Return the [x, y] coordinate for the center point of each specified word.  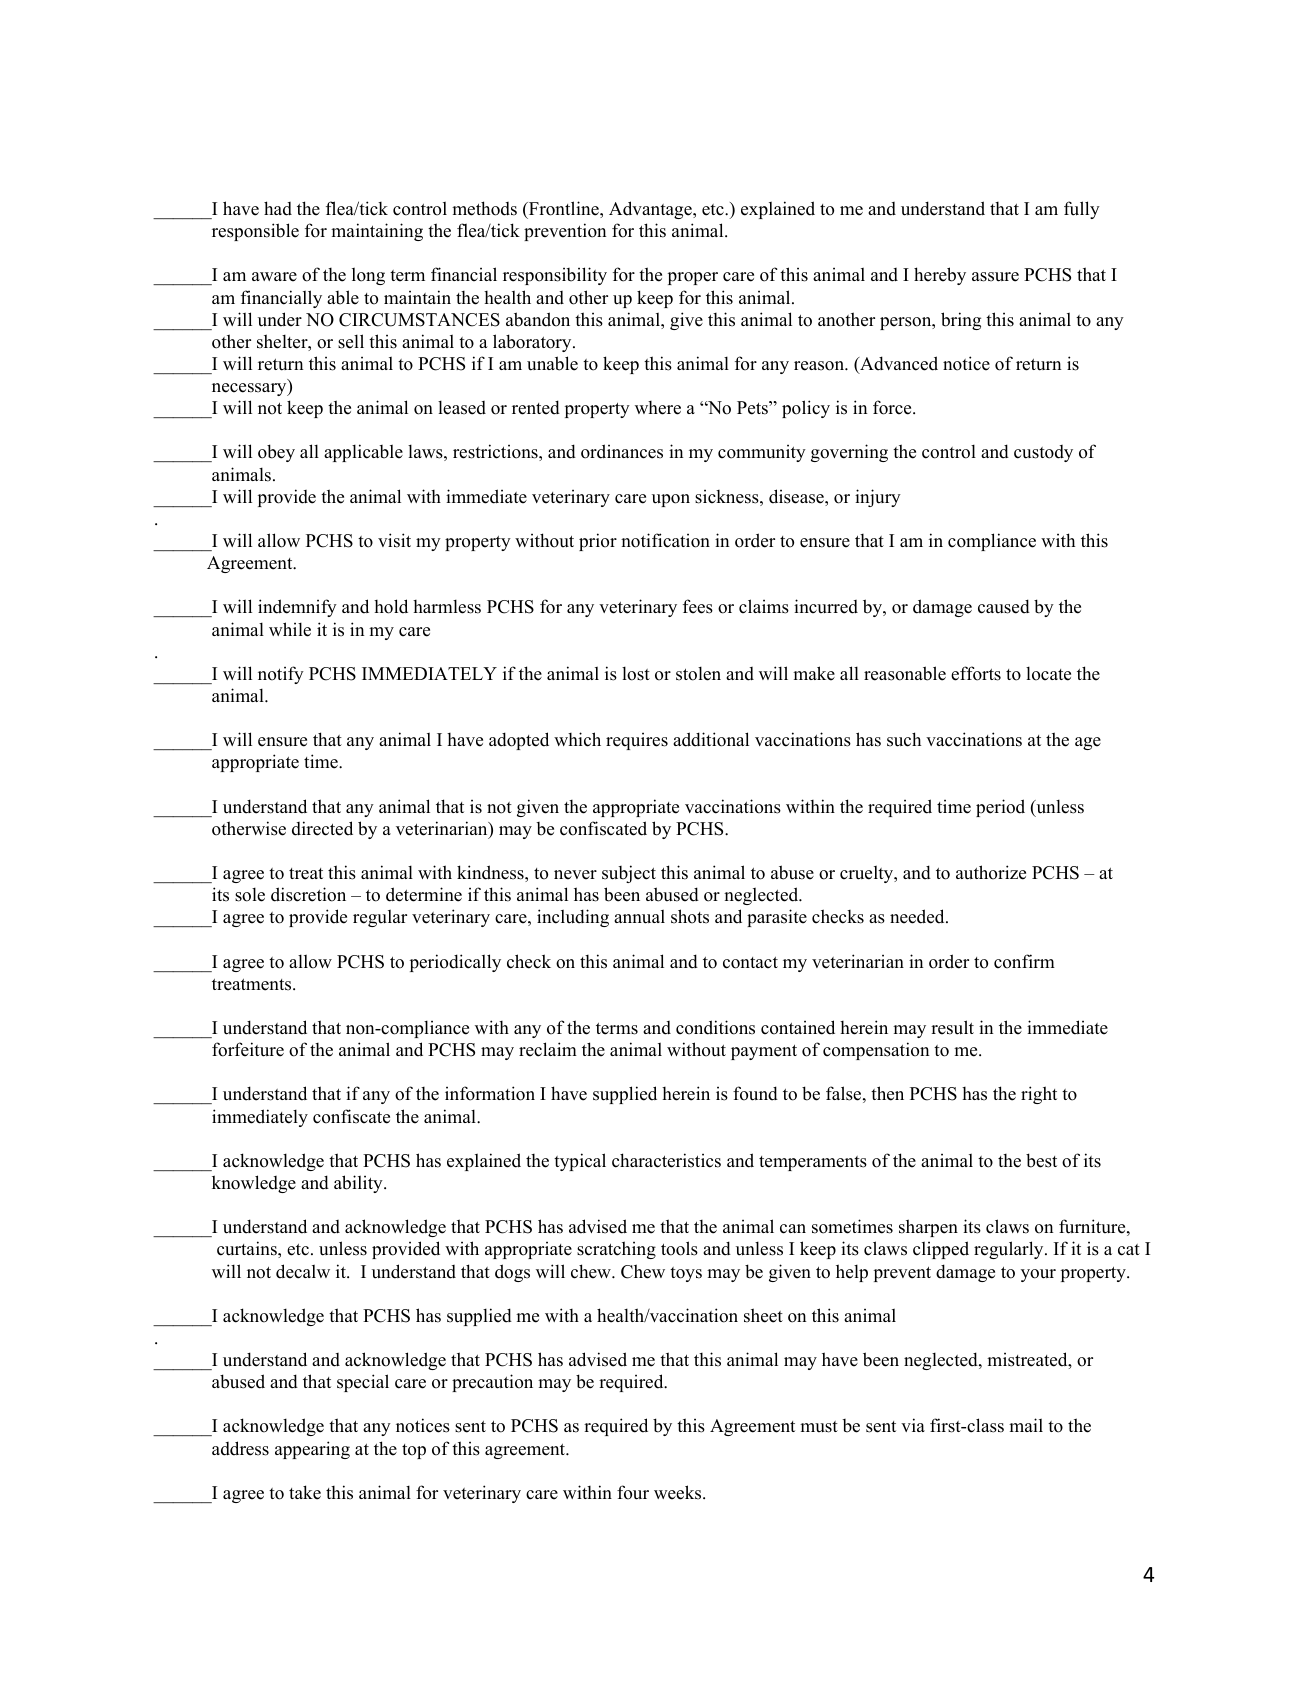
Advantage [651, 210]
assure [995, 277]
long [368, 276]
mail [1026, 1425]
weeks [677, 1492]
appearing [312, 1450]
